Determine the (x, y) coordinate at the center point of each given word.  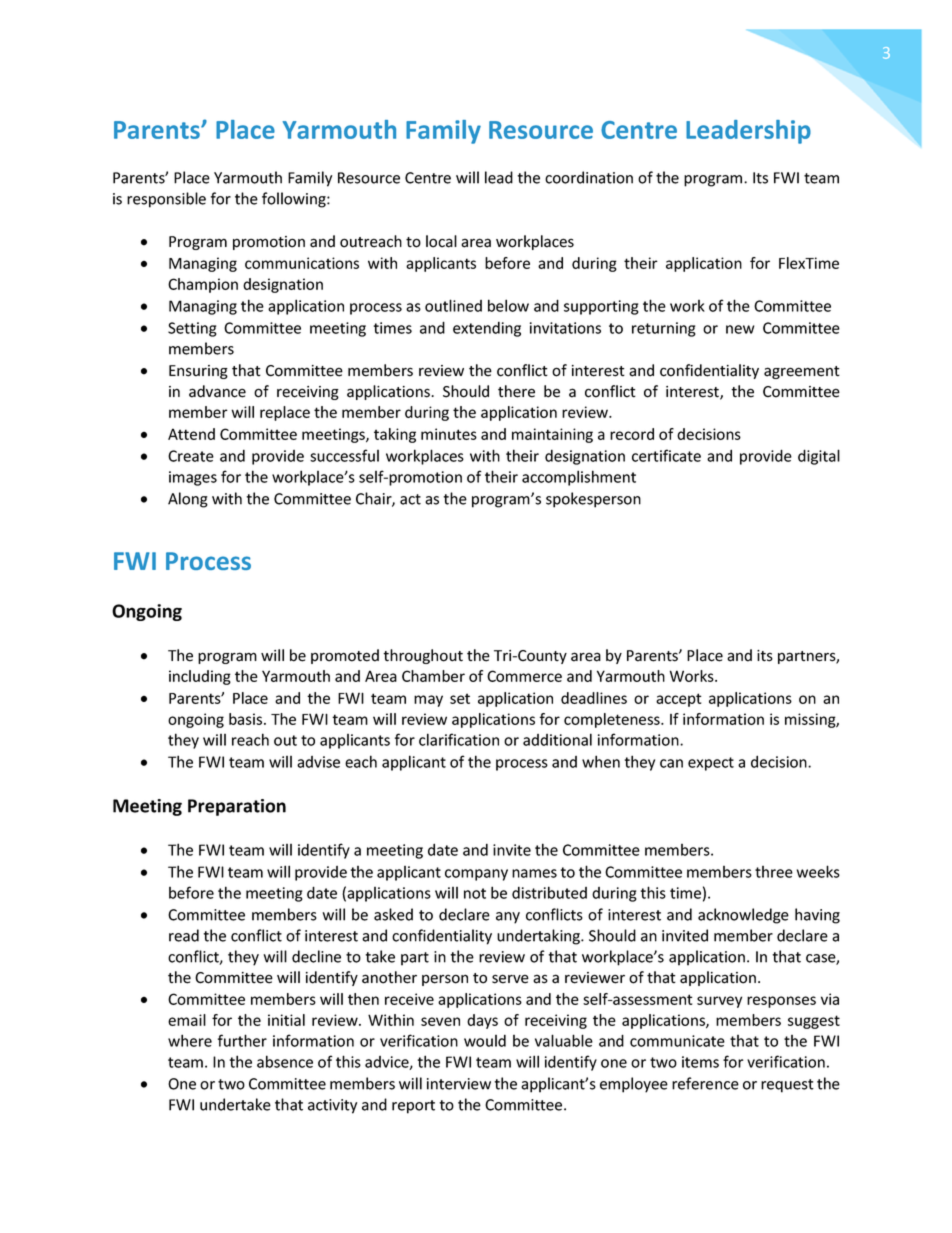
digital (819, 457)
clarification (459, 739)
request (787, 1086)
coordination (589, 177)
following (295, 200)
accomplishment (579, 478)
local (441, 241)
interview (459, 1084)
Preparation (237, 807)
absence (285, 1061)
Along (188, 500)
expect (711, 764)
